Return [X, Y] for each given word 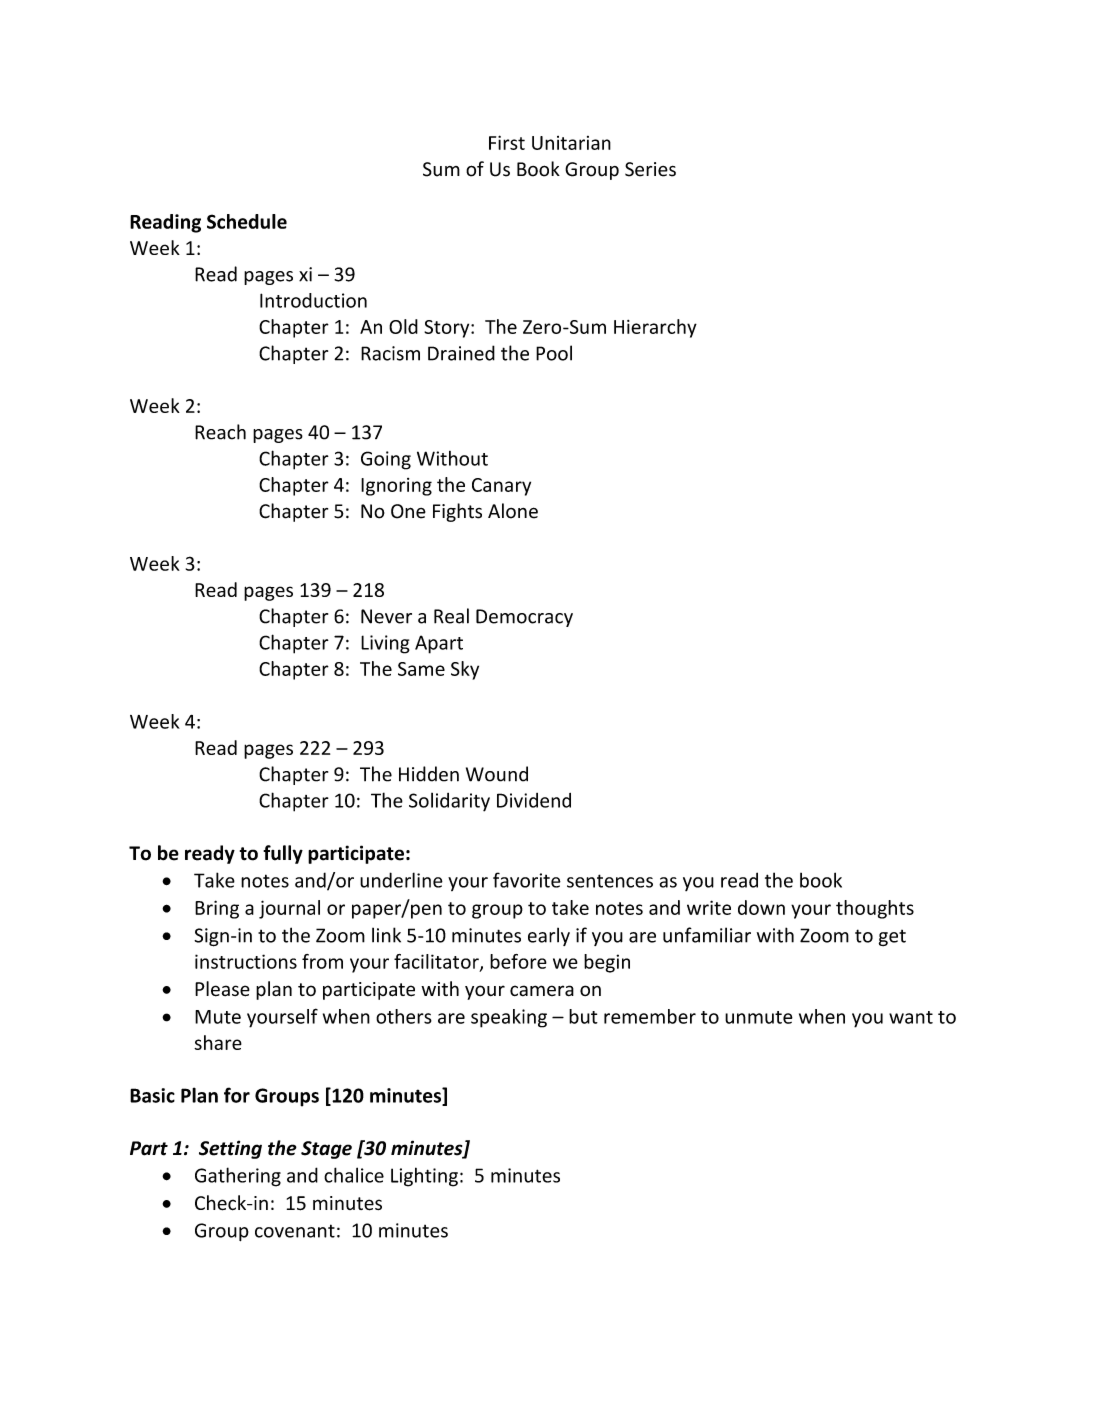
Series [650, 169]
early [549, 937]
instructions [246, 961]
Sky [465, 670]
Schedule [247, 221]
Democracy [524, 618]
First [507, 142]
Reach [220, 432]
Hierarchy [655, 328]
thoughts [875, 909]
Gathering [238, 1177]
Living [385, 644]
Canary [501, 487]
